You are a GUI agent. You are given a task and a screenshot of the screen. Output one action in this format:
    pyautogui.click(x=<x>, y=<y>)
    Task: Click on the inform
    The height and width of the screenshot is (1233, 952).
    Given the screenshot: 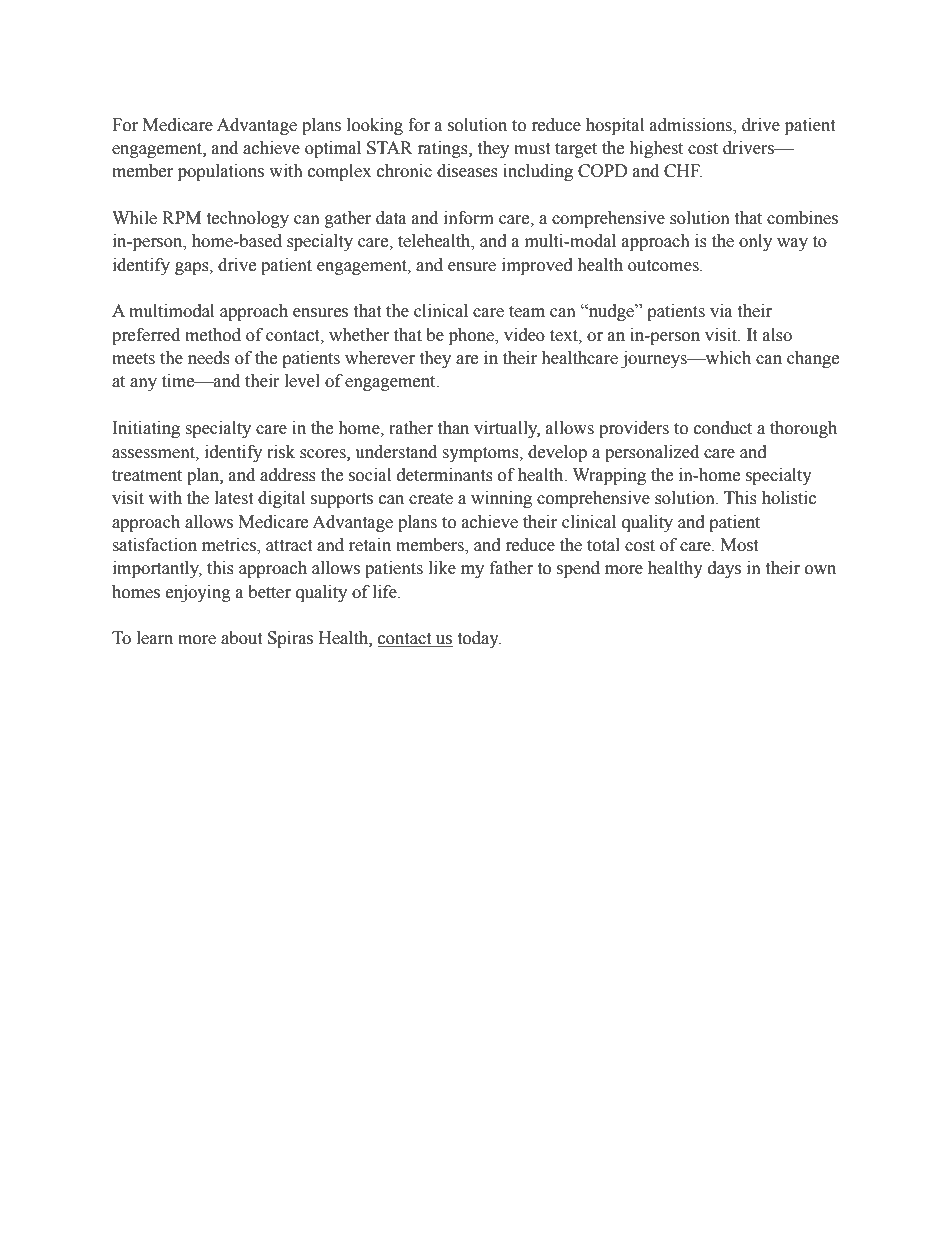 What is the action you would take?
    pyautogui.click(x=469, y=218)
